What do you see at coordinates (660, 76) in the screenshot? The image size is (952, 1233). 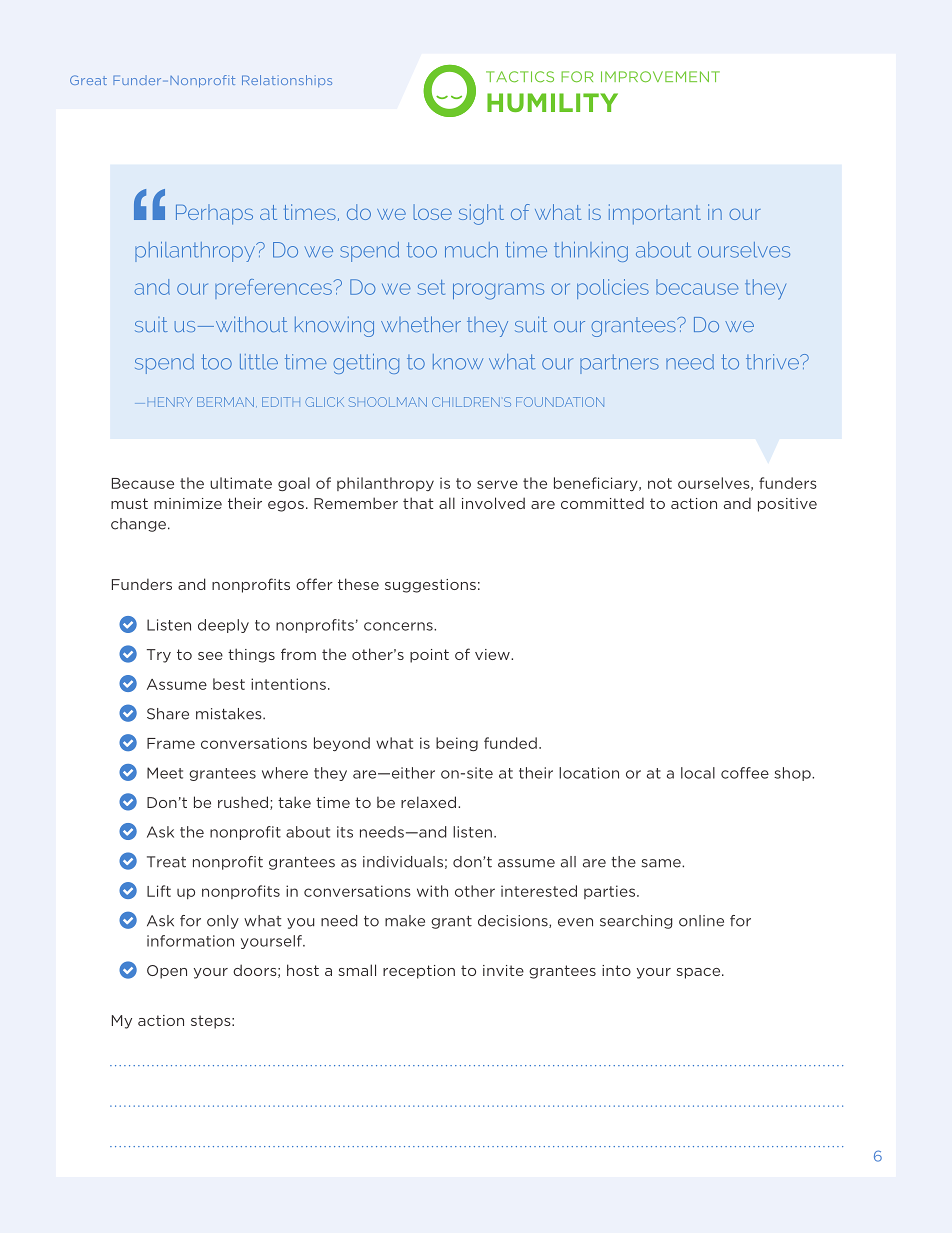 I see `IMPROVEMENT` at bounding box center [660, 76].
